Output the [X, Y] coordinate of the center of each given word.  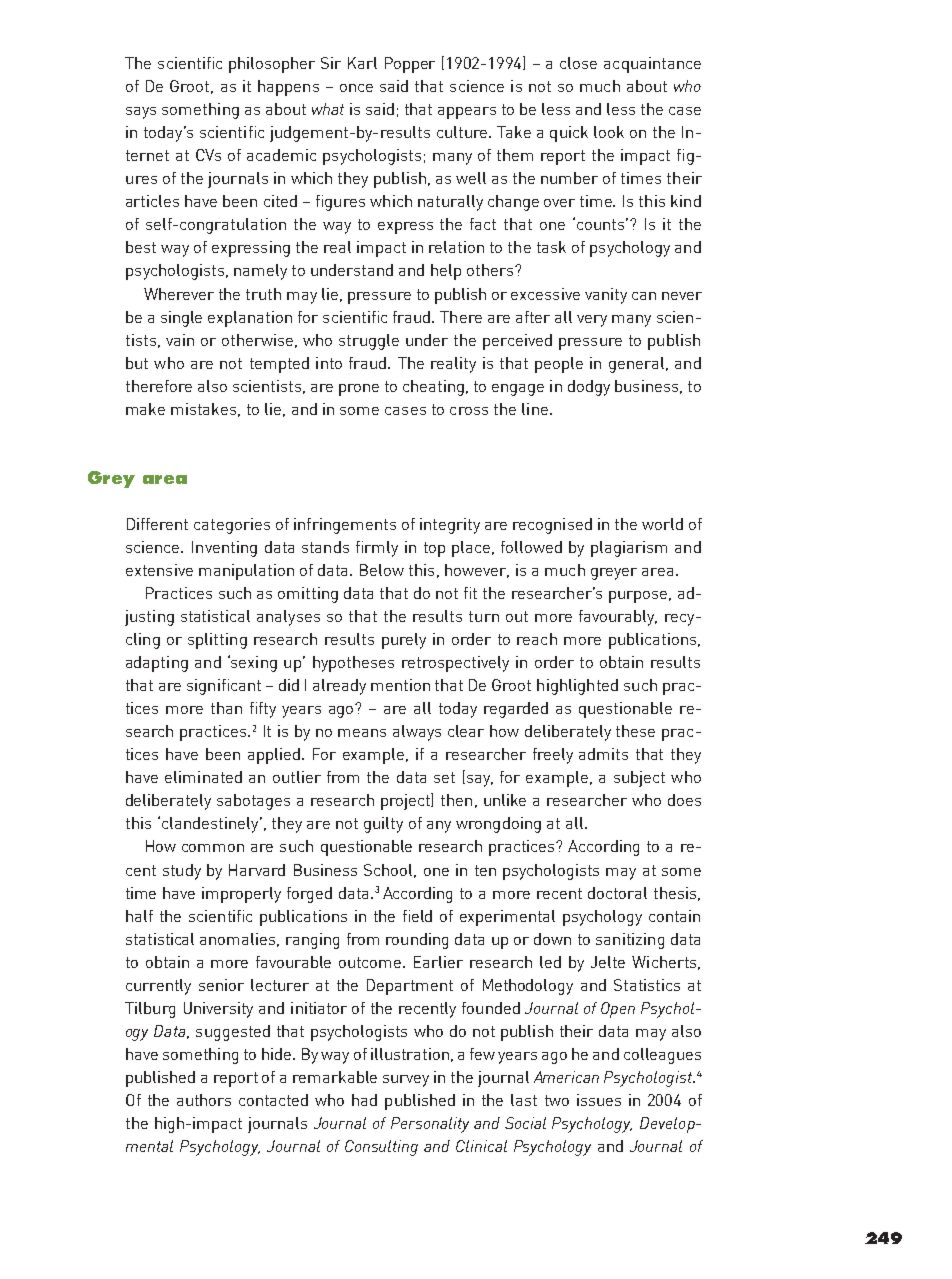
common [213, 848]
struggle [369, 342]
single [181, 319]
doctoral [617, 893]
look [609, 132]
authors [204, 1100]
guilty [383, 825]
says [141, 113]
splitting [217, 641]
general [638, 365]
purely [404, 641]
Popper [410, 65]
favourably [617, 618]
